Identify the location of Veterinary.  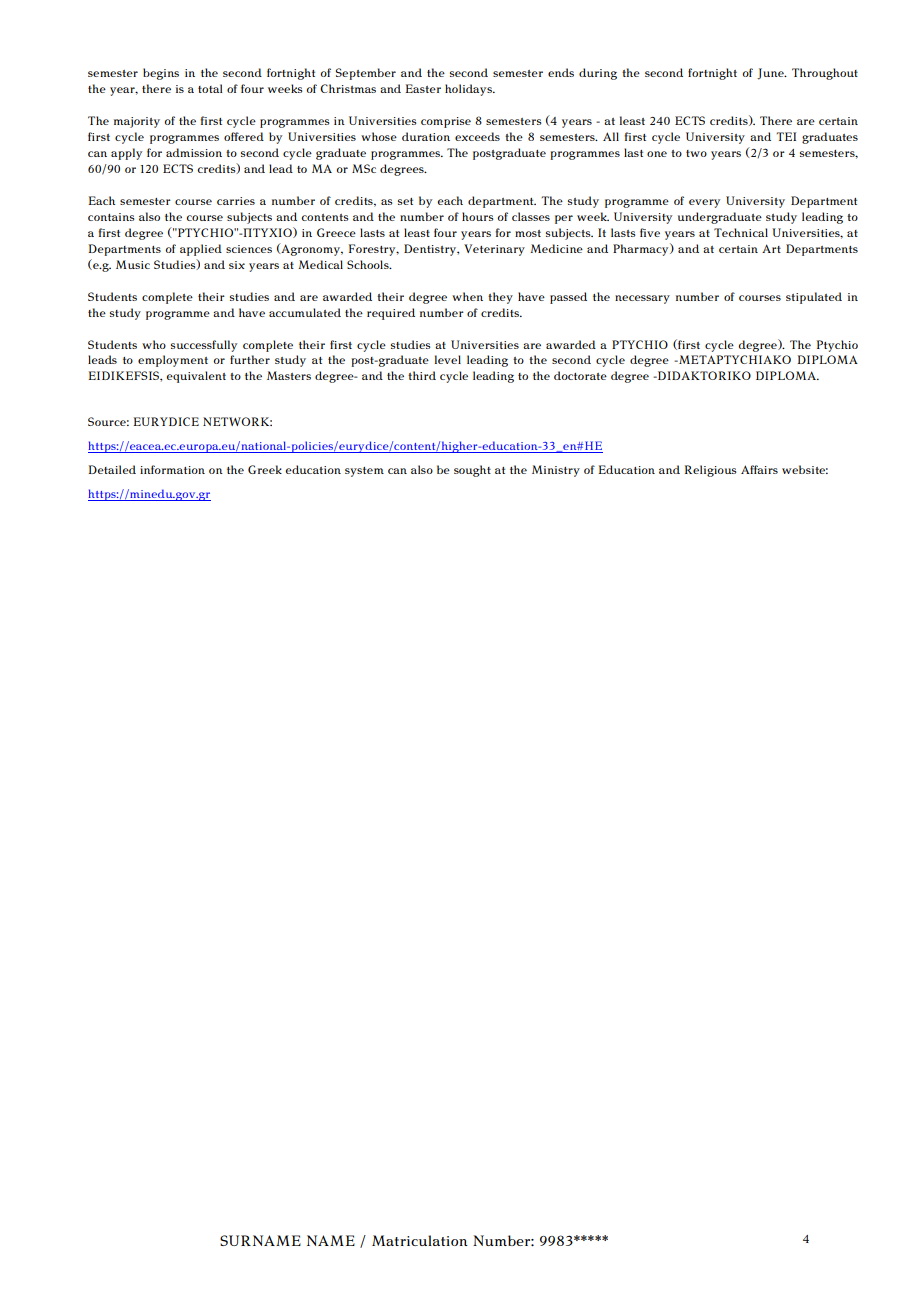
(494, 250).
